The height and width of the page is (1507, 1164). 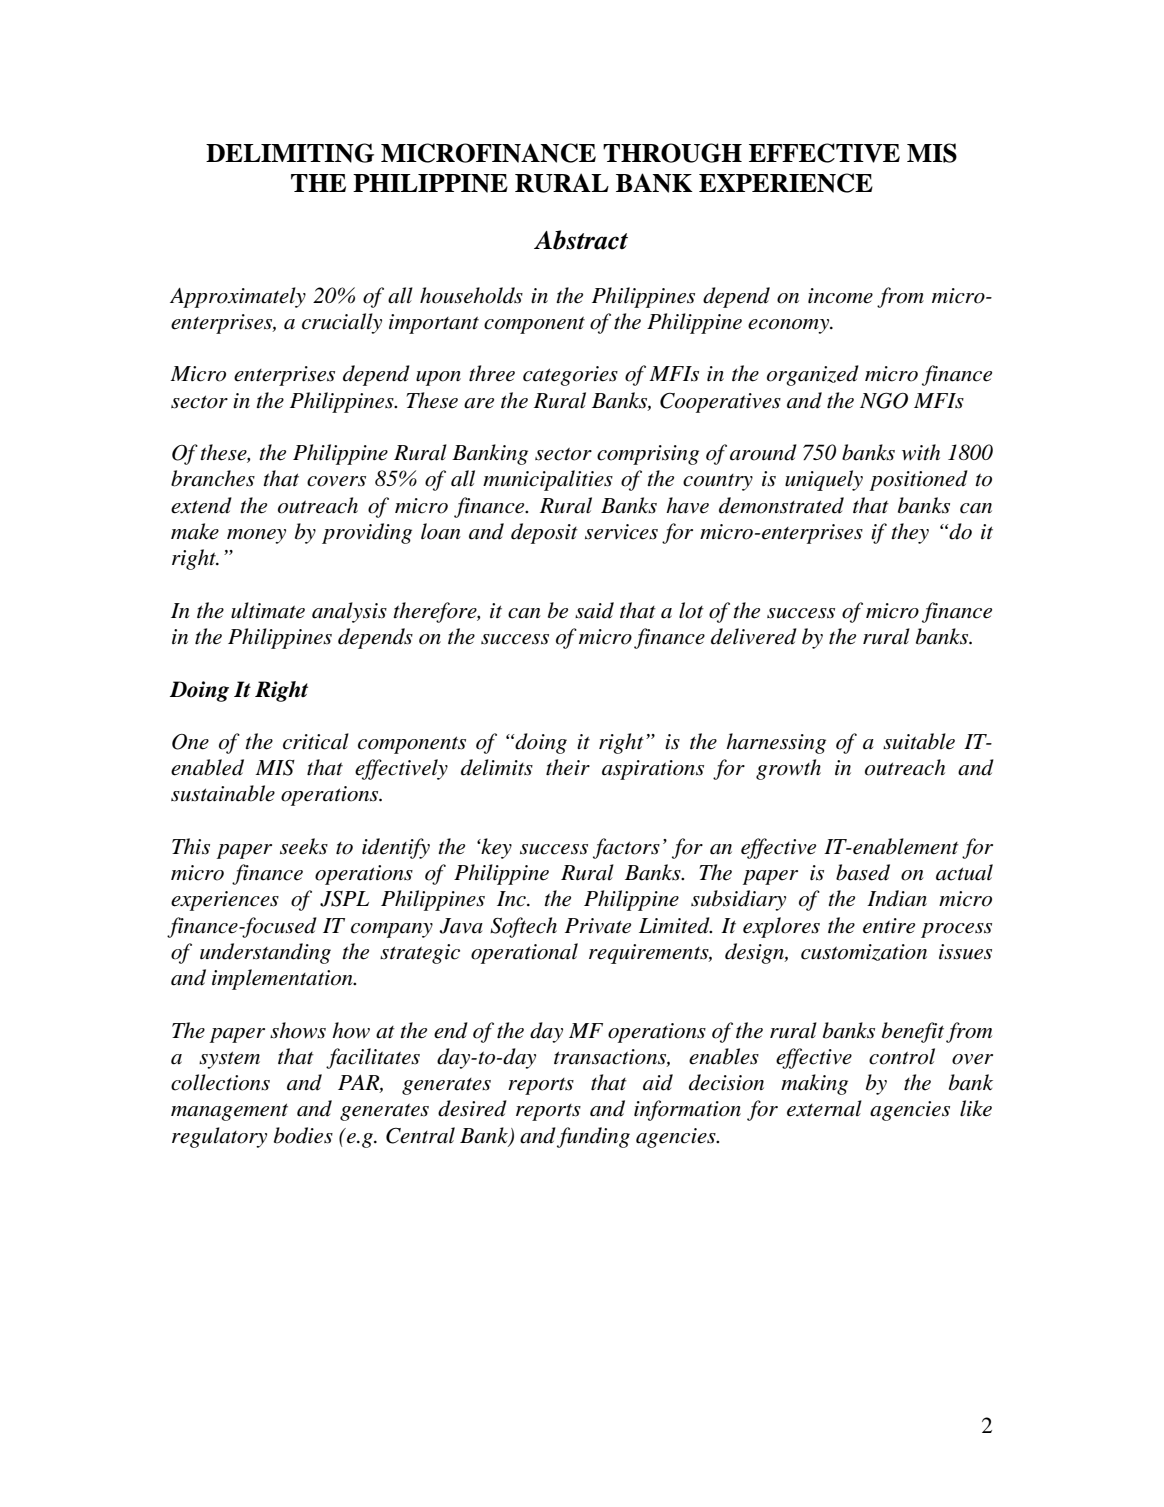 What do you see at coordinates (290, 153) in the page?
I see `DELIMITING` at bounding box center [290, 153].
